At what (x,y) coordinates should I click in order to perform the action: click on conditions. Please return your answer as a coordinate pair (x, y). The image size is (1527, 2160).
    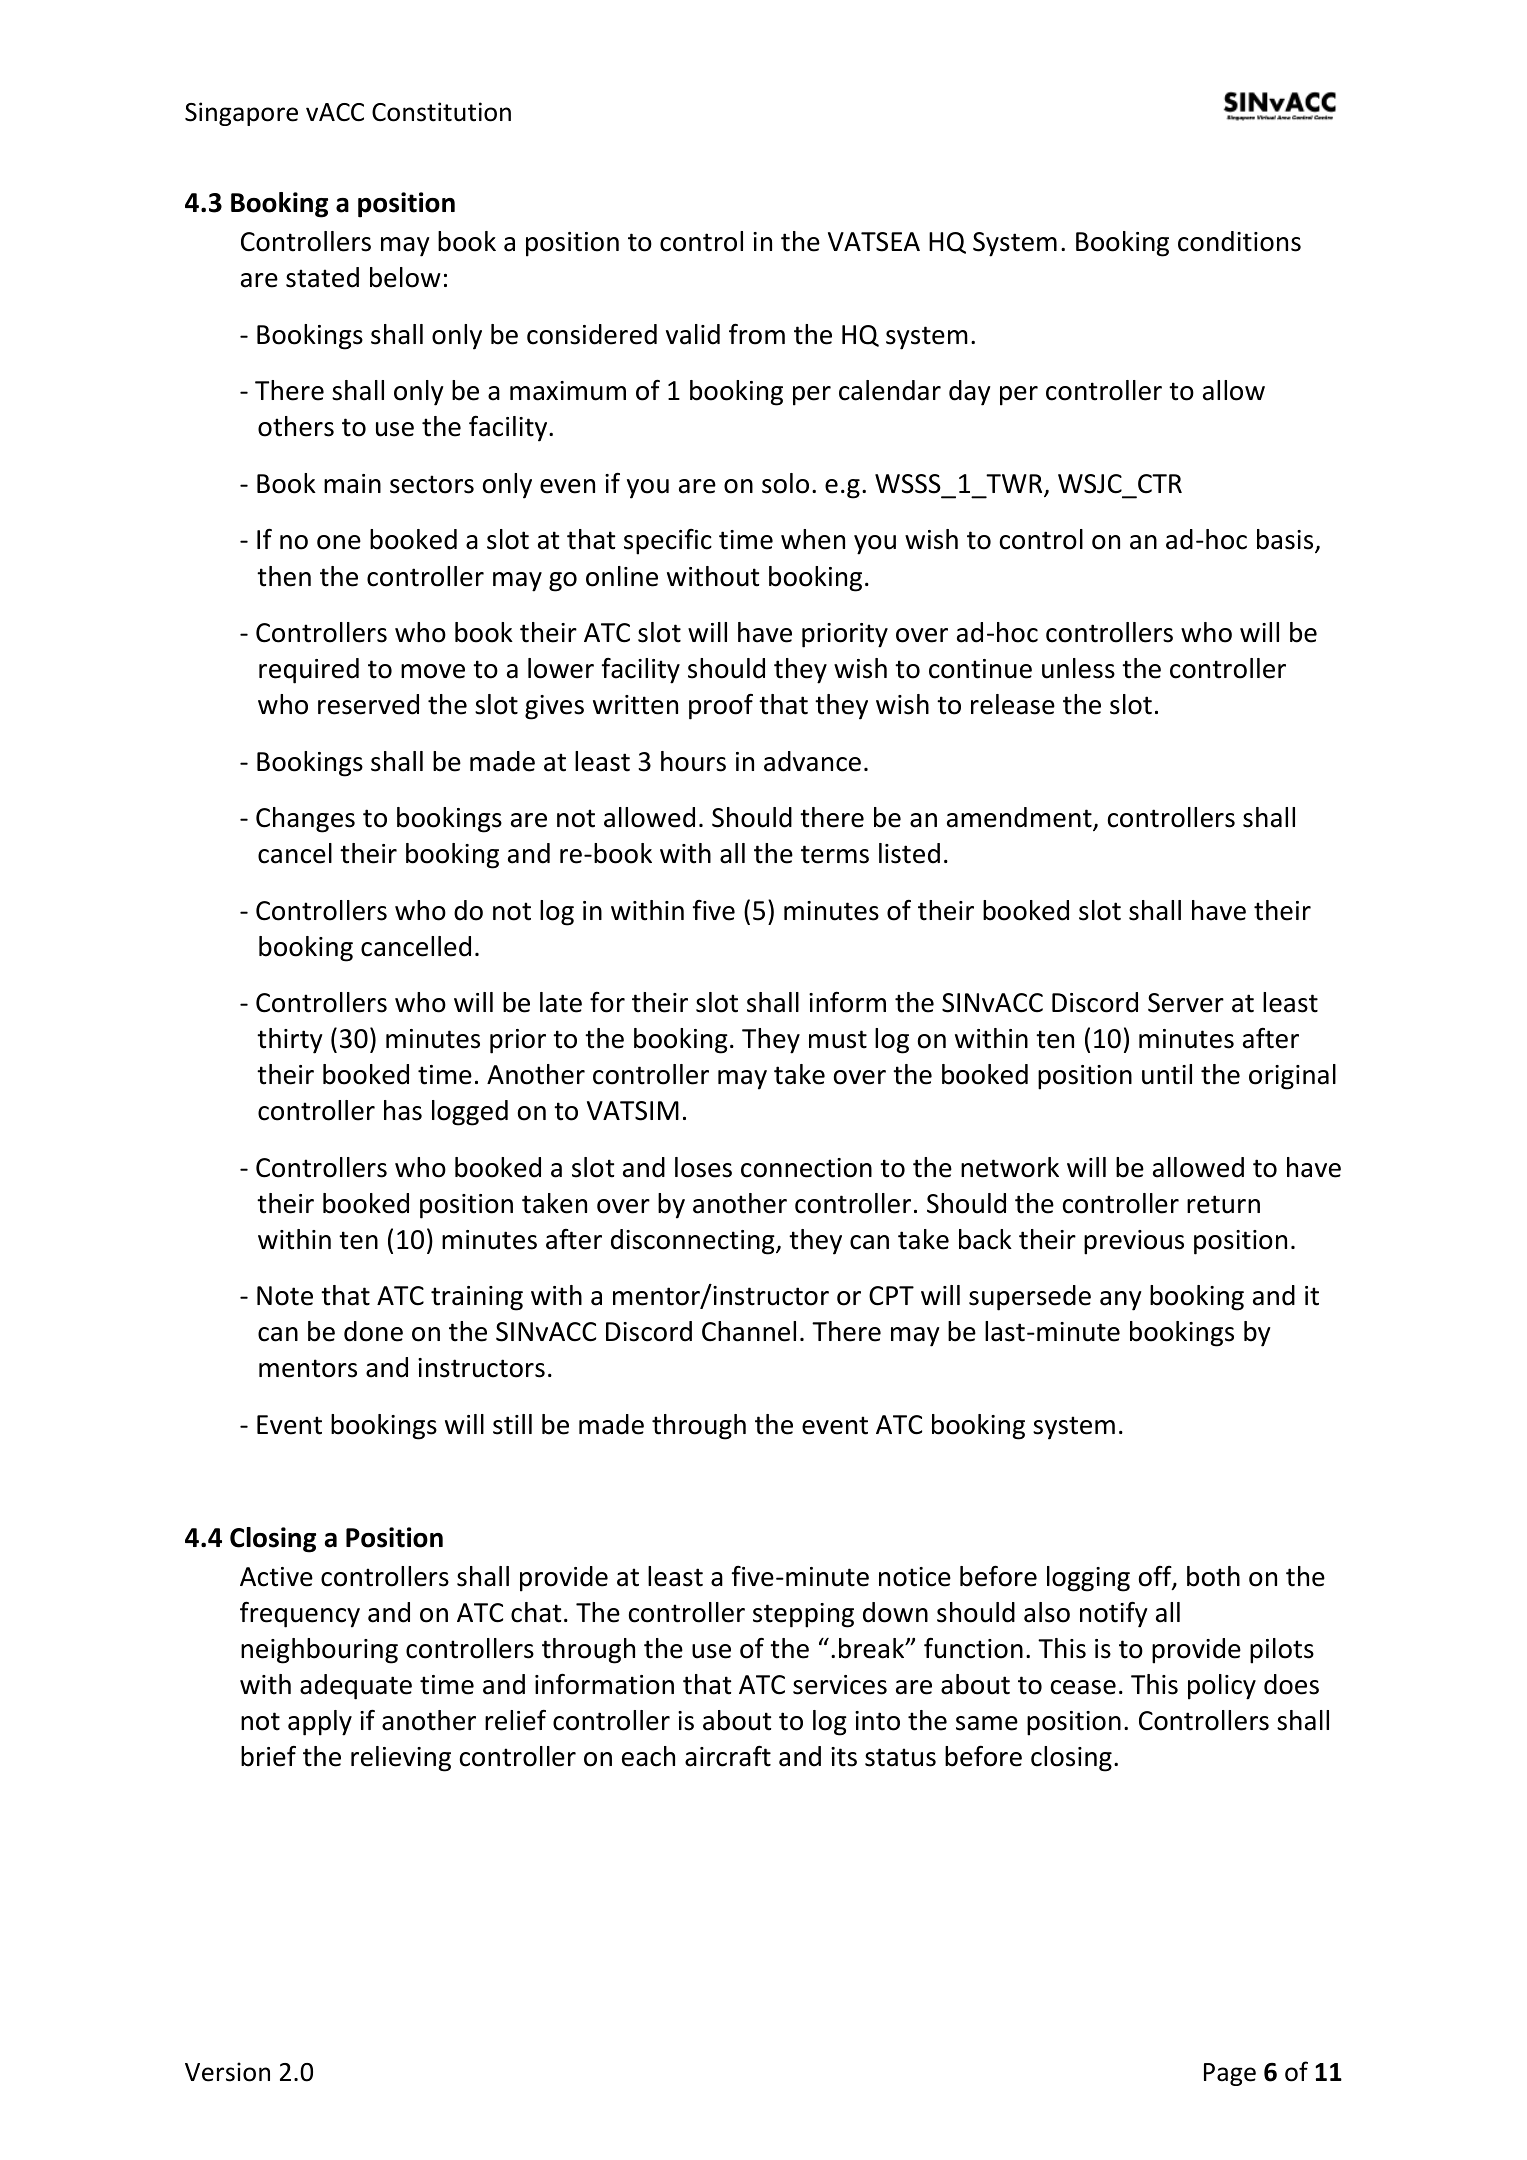
    Looking at the image, I should click on (1239, 241).
